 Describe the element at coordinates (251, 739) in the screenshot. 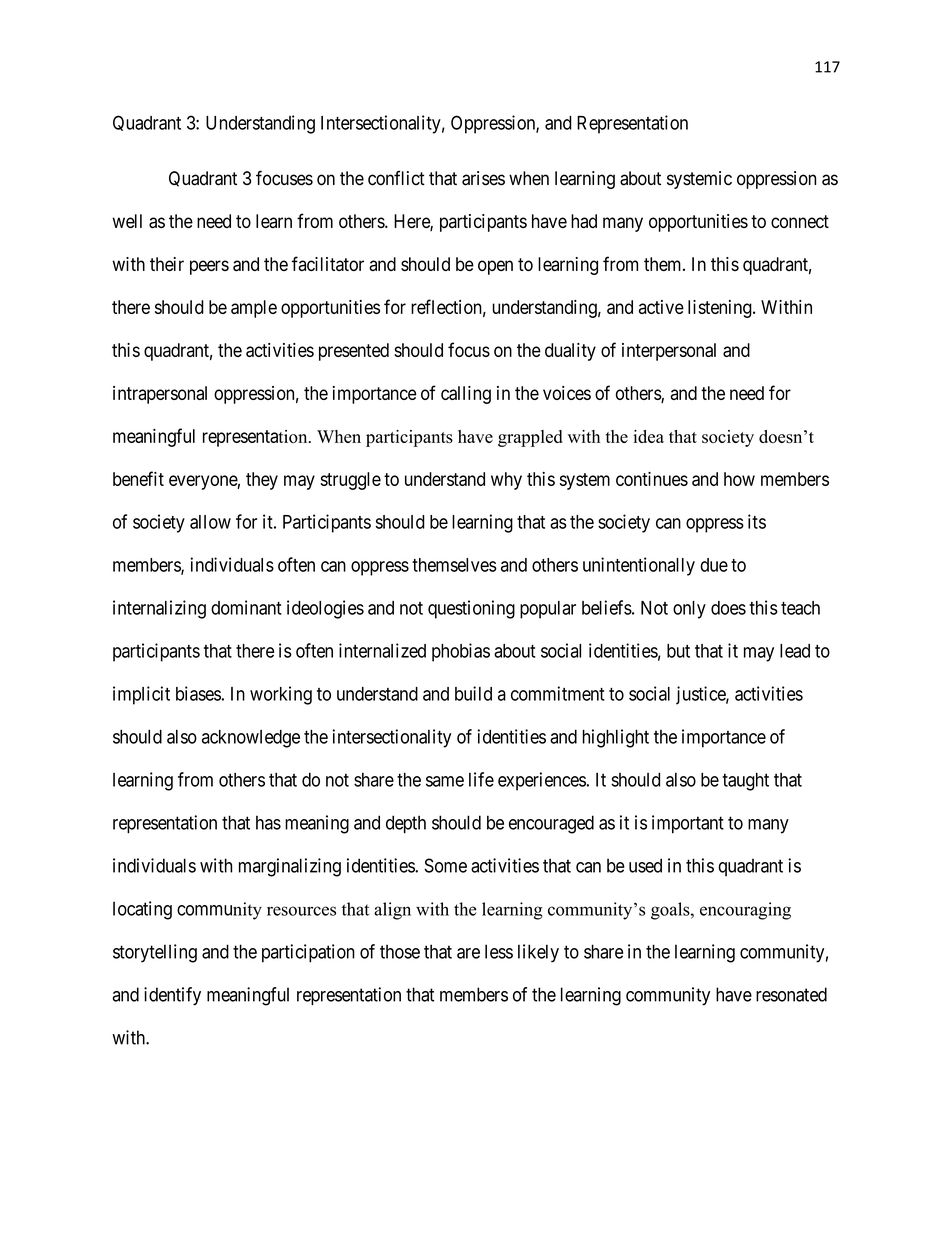

I see `acknowledge` at that location.
